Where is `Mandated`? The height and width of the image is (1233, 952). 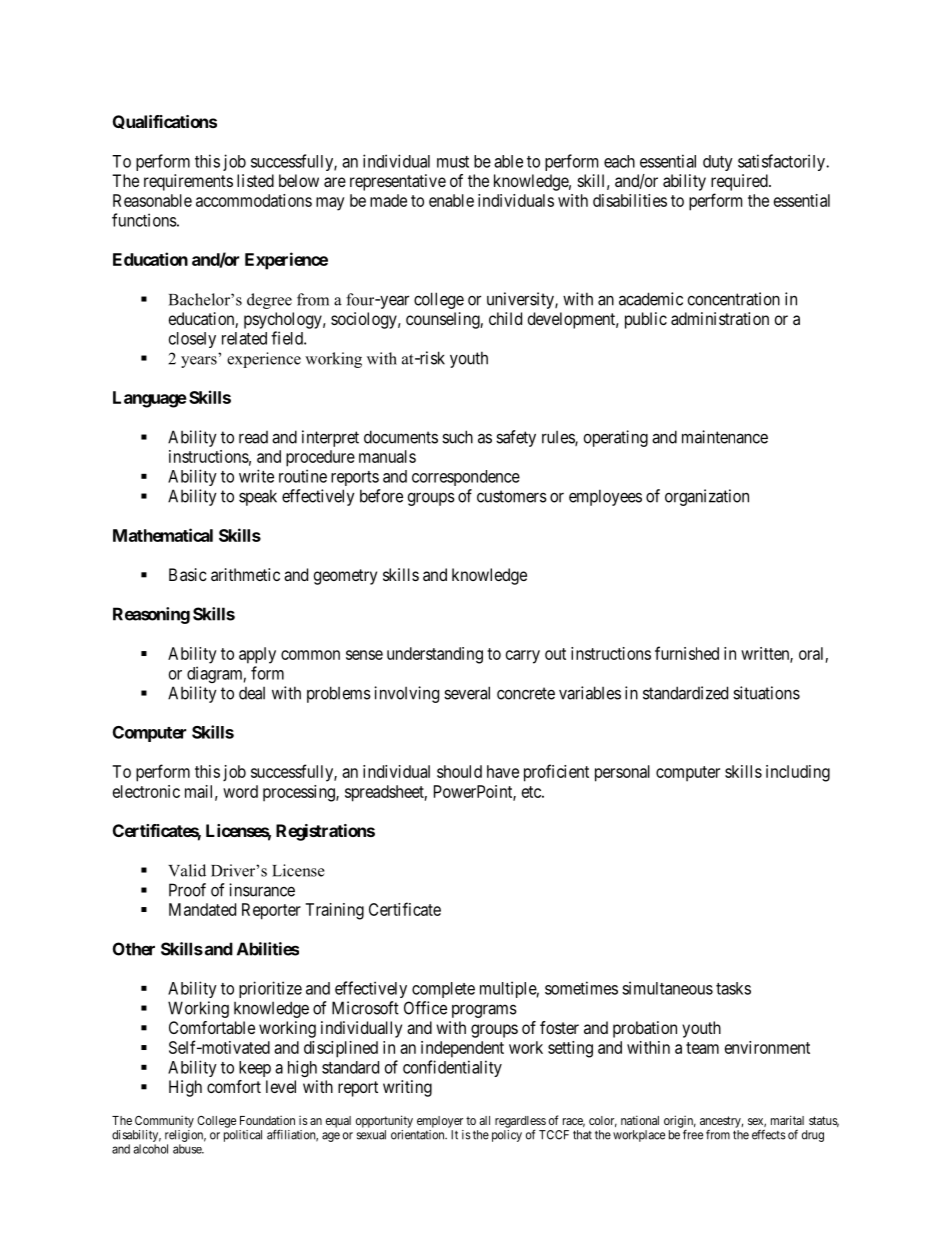 Mandated is located at coordinates (202, 909).
